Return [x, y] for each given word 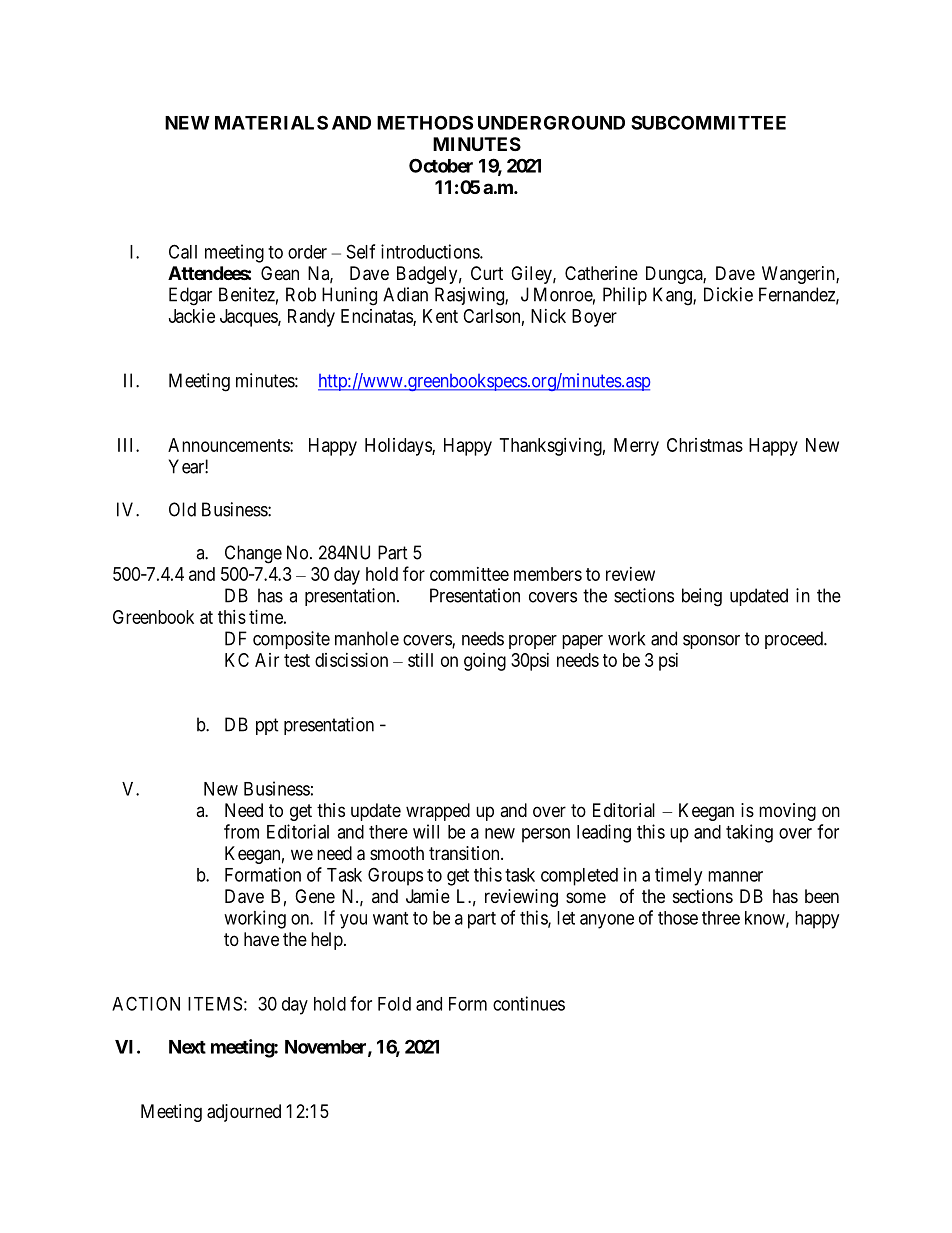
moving [787, 812]
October [441, 165]
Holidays [399, 447]
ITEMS [215, 1003]
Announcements [229, 445]
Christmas [705, 445]
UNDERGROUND [551, 122]
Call [183, 251]
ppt [267, 726]
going [485, 662]
